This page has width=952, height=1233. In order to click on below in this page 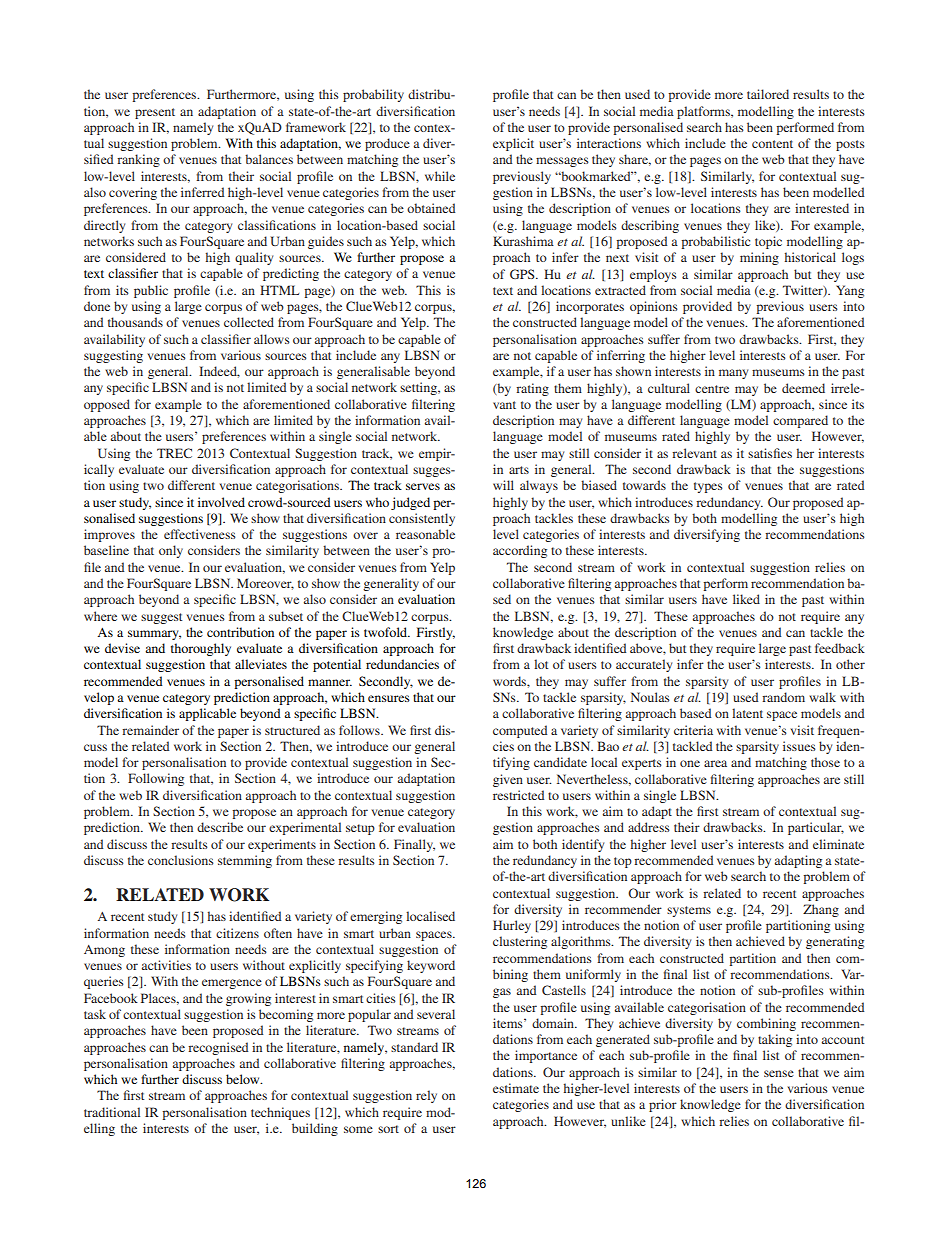, I will do `click(244, 1079)`.
